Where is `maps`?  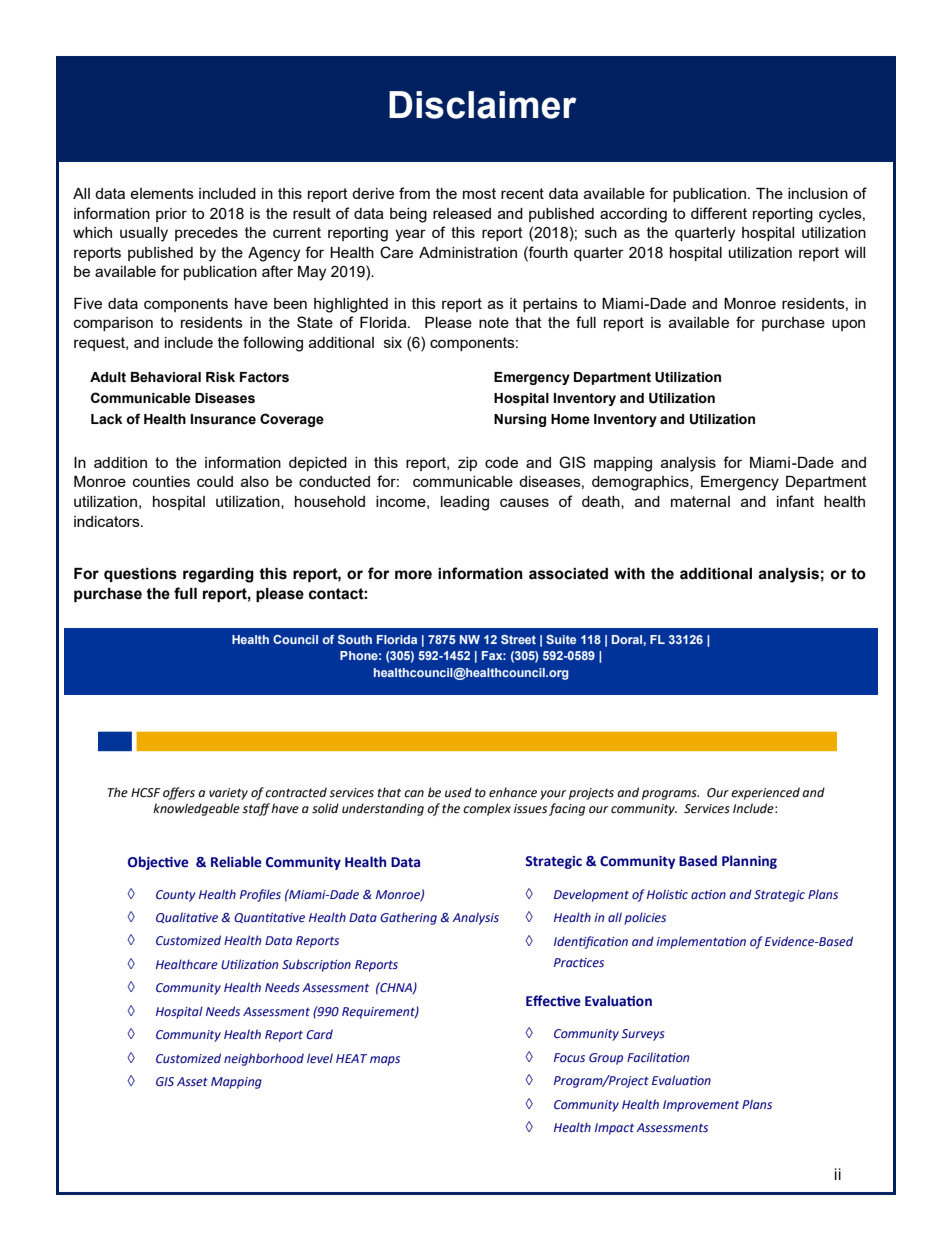
maps is located at coordinates (385, 1061).
